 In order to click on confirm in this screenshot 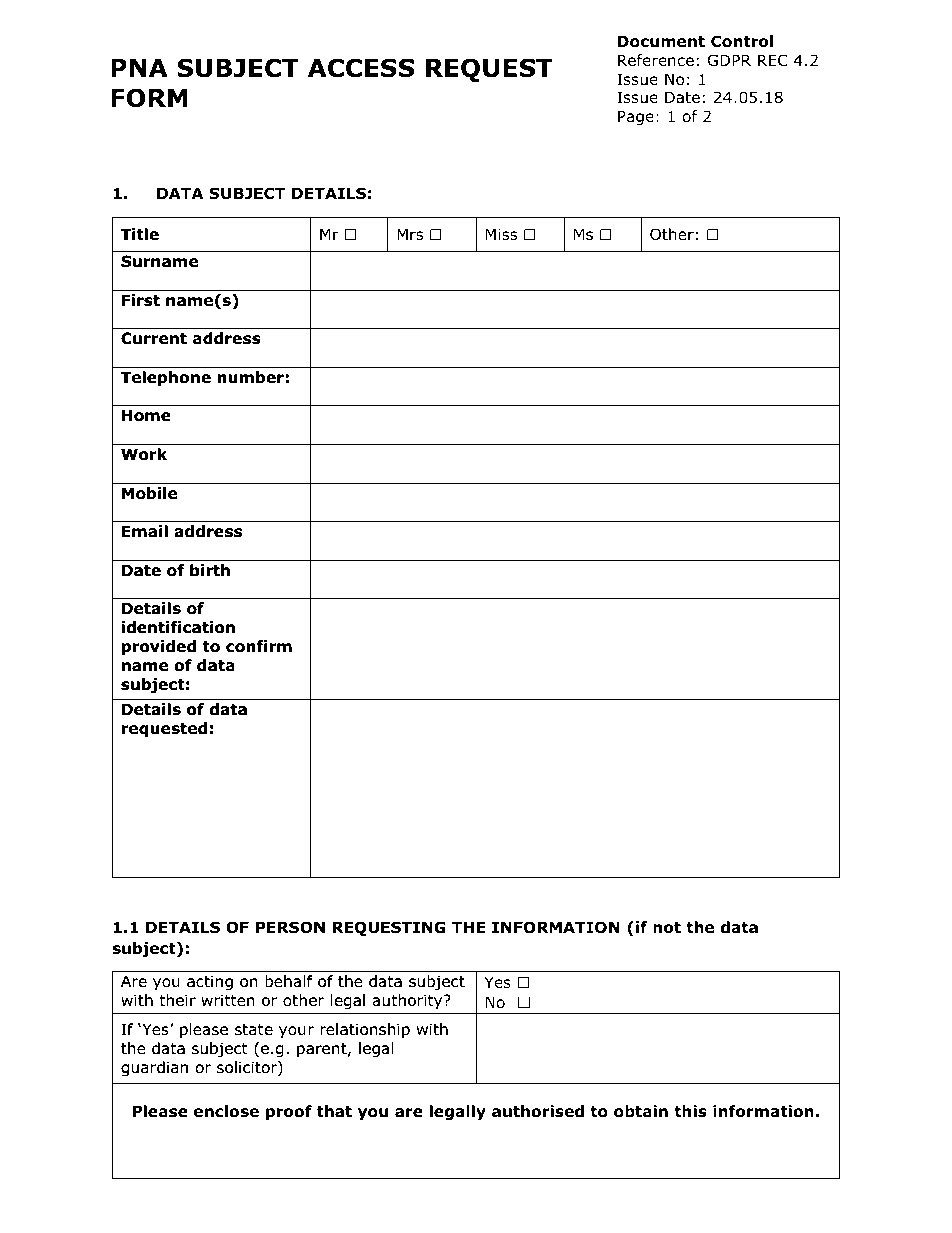, I will do `click(259, 646)`.
